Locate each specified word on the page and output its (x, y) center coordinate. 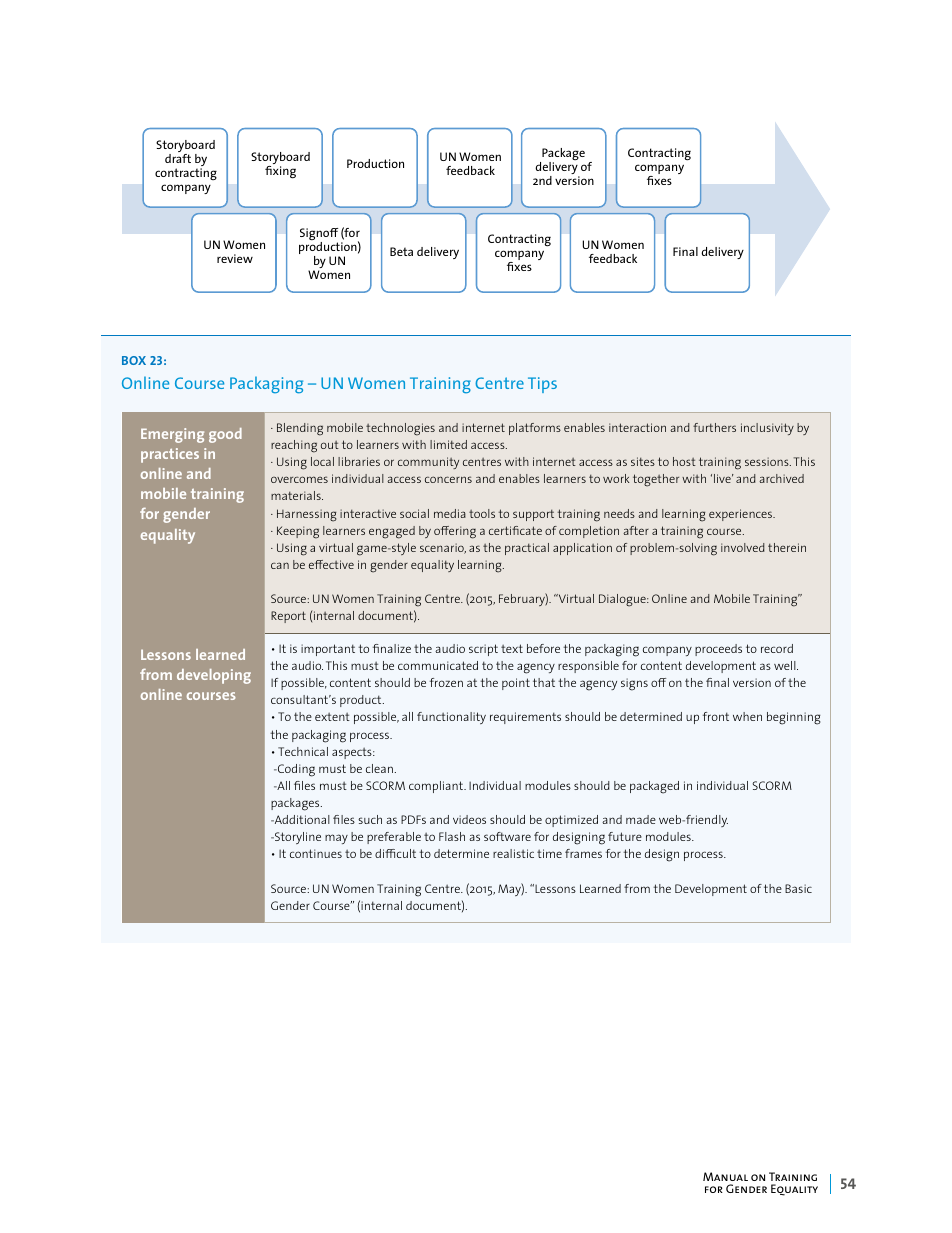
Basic (798, 888)
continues (316, 853)
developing (214, 676)
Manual (725, 1176)
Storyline (297, 838)
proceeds (718, 650)
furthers (714, 427)
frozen (446, 682)
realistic (513, 853)
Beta (401, 251)
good (225, 435)
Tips (542, 385)
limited (448, 444)
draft (178, 158)
